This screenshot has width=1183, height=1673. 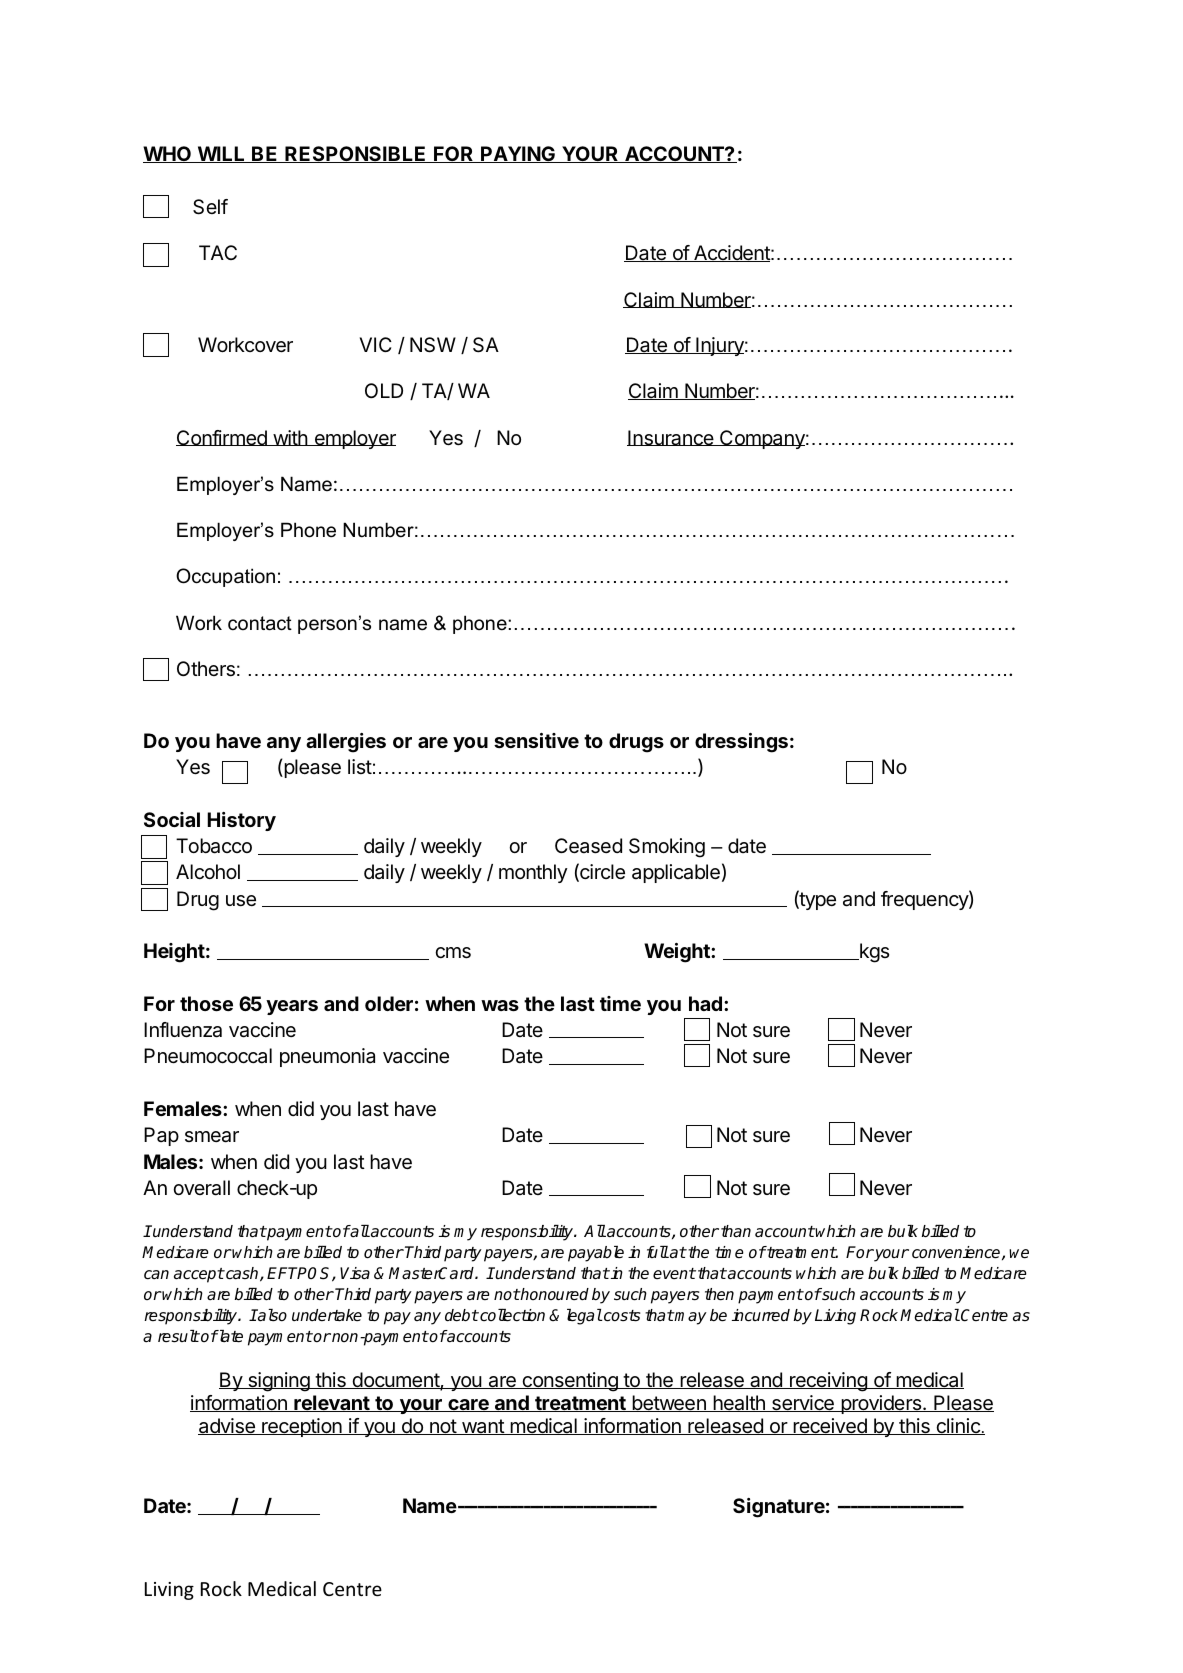 What do you see at coordinates (873, 953) in the screenshot?
I see `kgs` at bounding box center [873, 953].
